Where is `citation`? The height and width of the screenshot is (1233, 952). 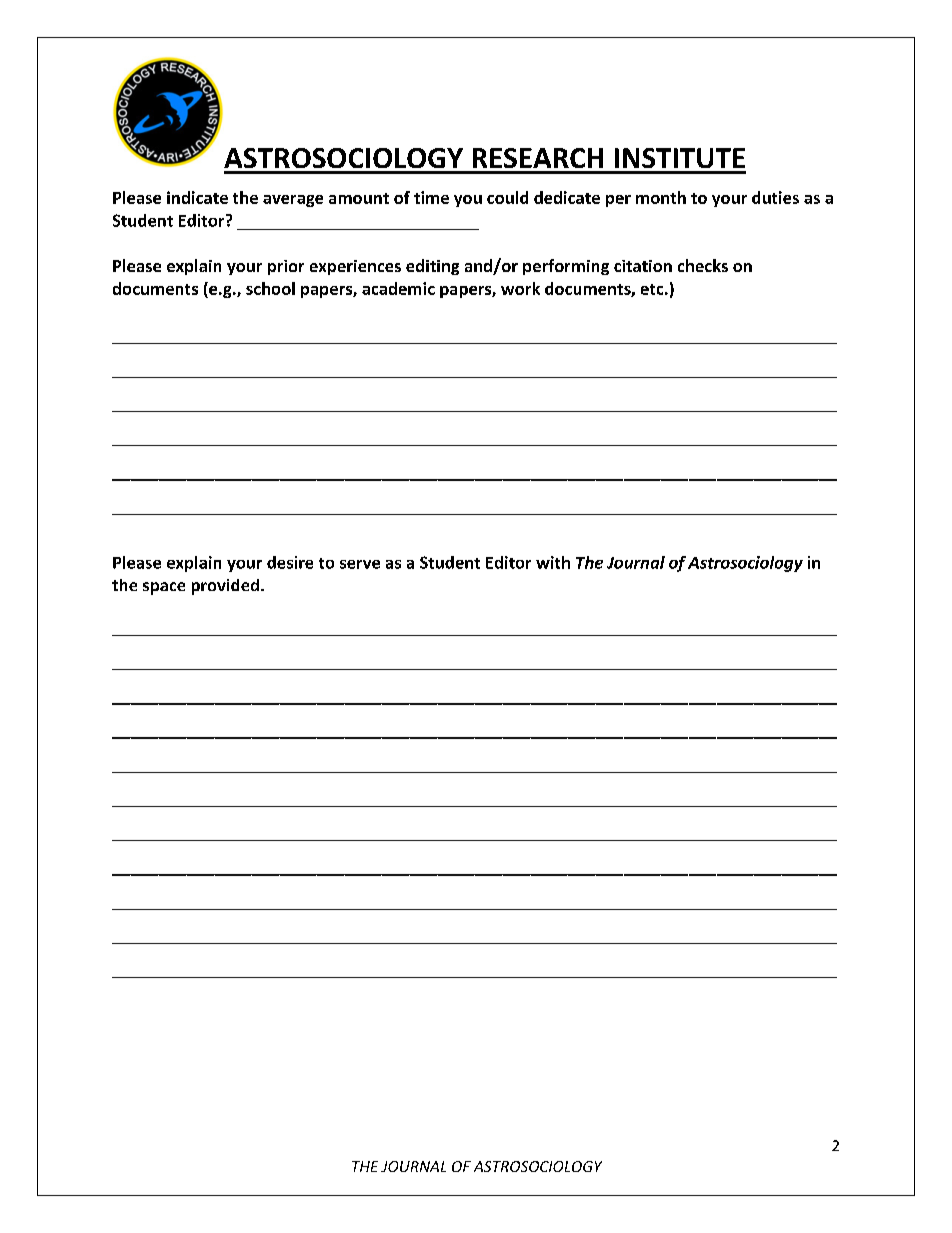 citation is located at coordinates (643, 266).
